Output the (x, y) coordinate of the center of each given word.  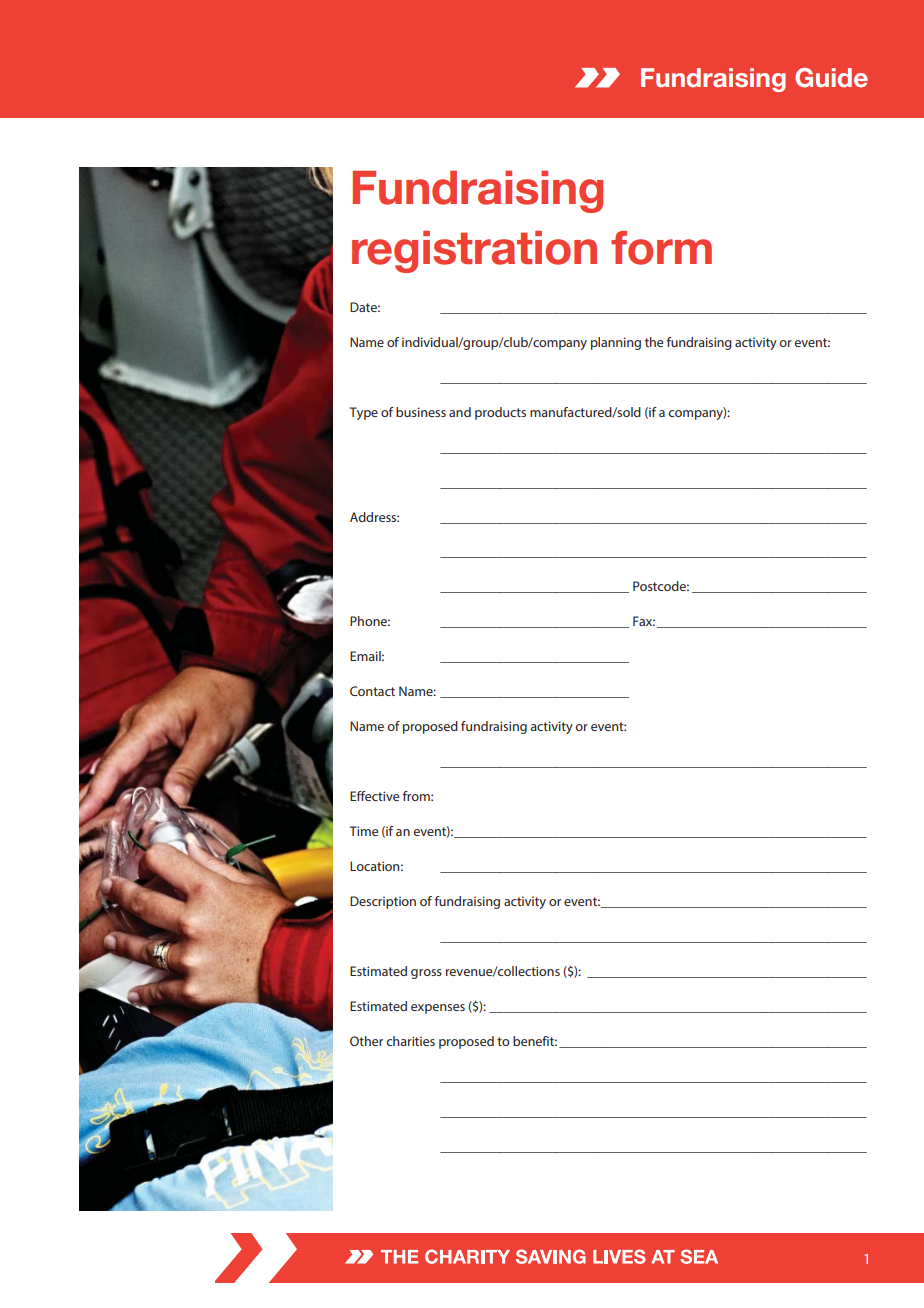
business (421, 412)
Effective (374, 796)
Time (363, 831)
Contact (372, 691)
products (500, 413)
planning (616, 343)
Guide (831, 78)
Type (363, 413)
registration (474, 252)
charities (410, 1041)
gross (426, 974)
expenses (438, 1009)
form (661, 248)
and (460, 412)
